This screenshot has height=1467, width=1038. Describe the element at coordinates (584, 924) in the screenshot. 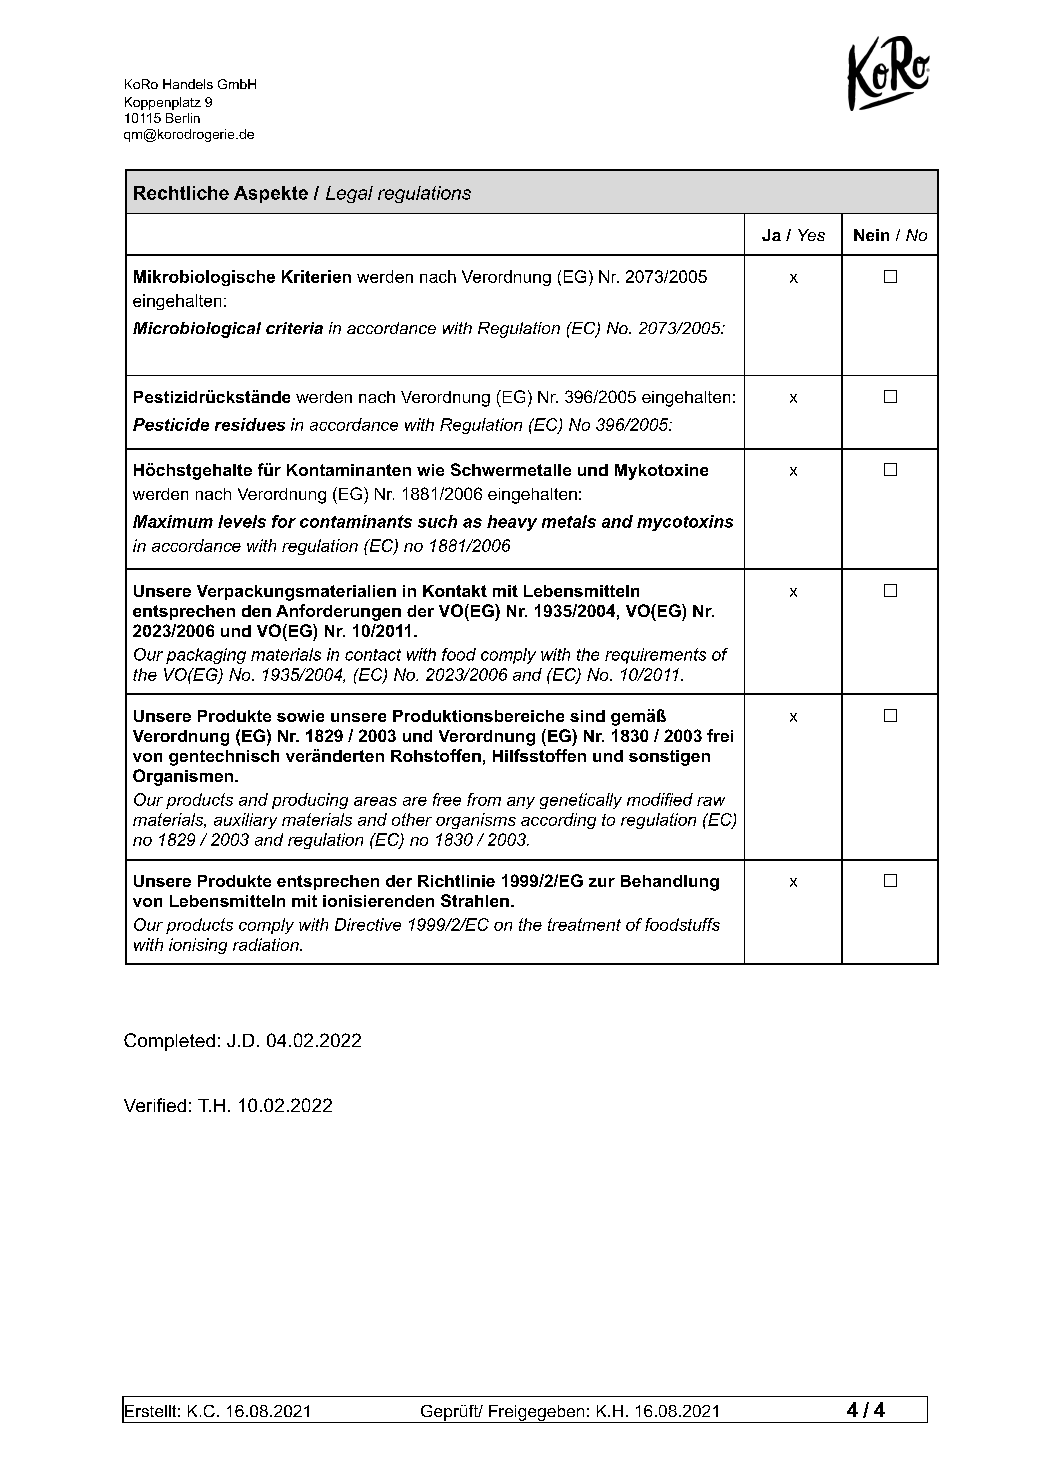

I see `treatment` at that location.
